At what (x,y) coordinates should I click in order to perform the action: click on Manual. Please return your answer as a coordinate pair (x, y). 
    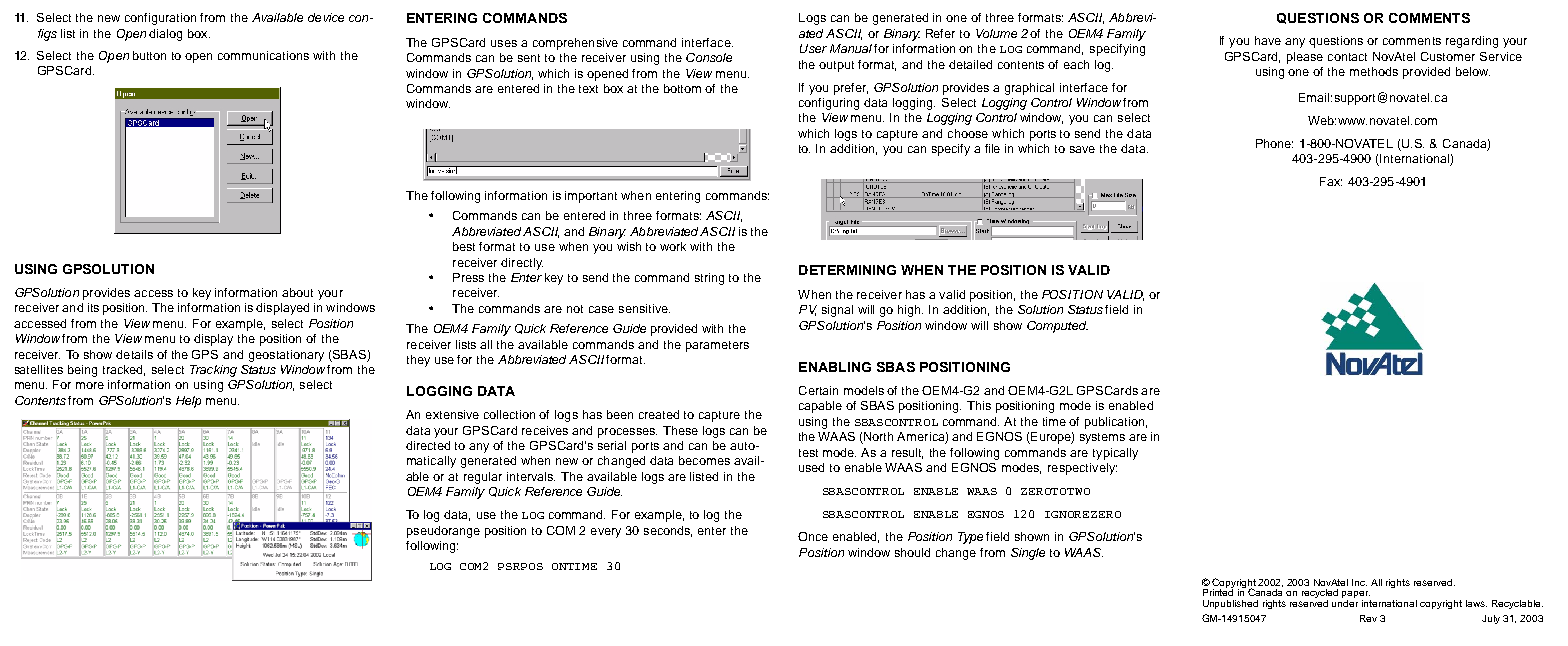
    Looking at the image, I should click on (851, 48).
